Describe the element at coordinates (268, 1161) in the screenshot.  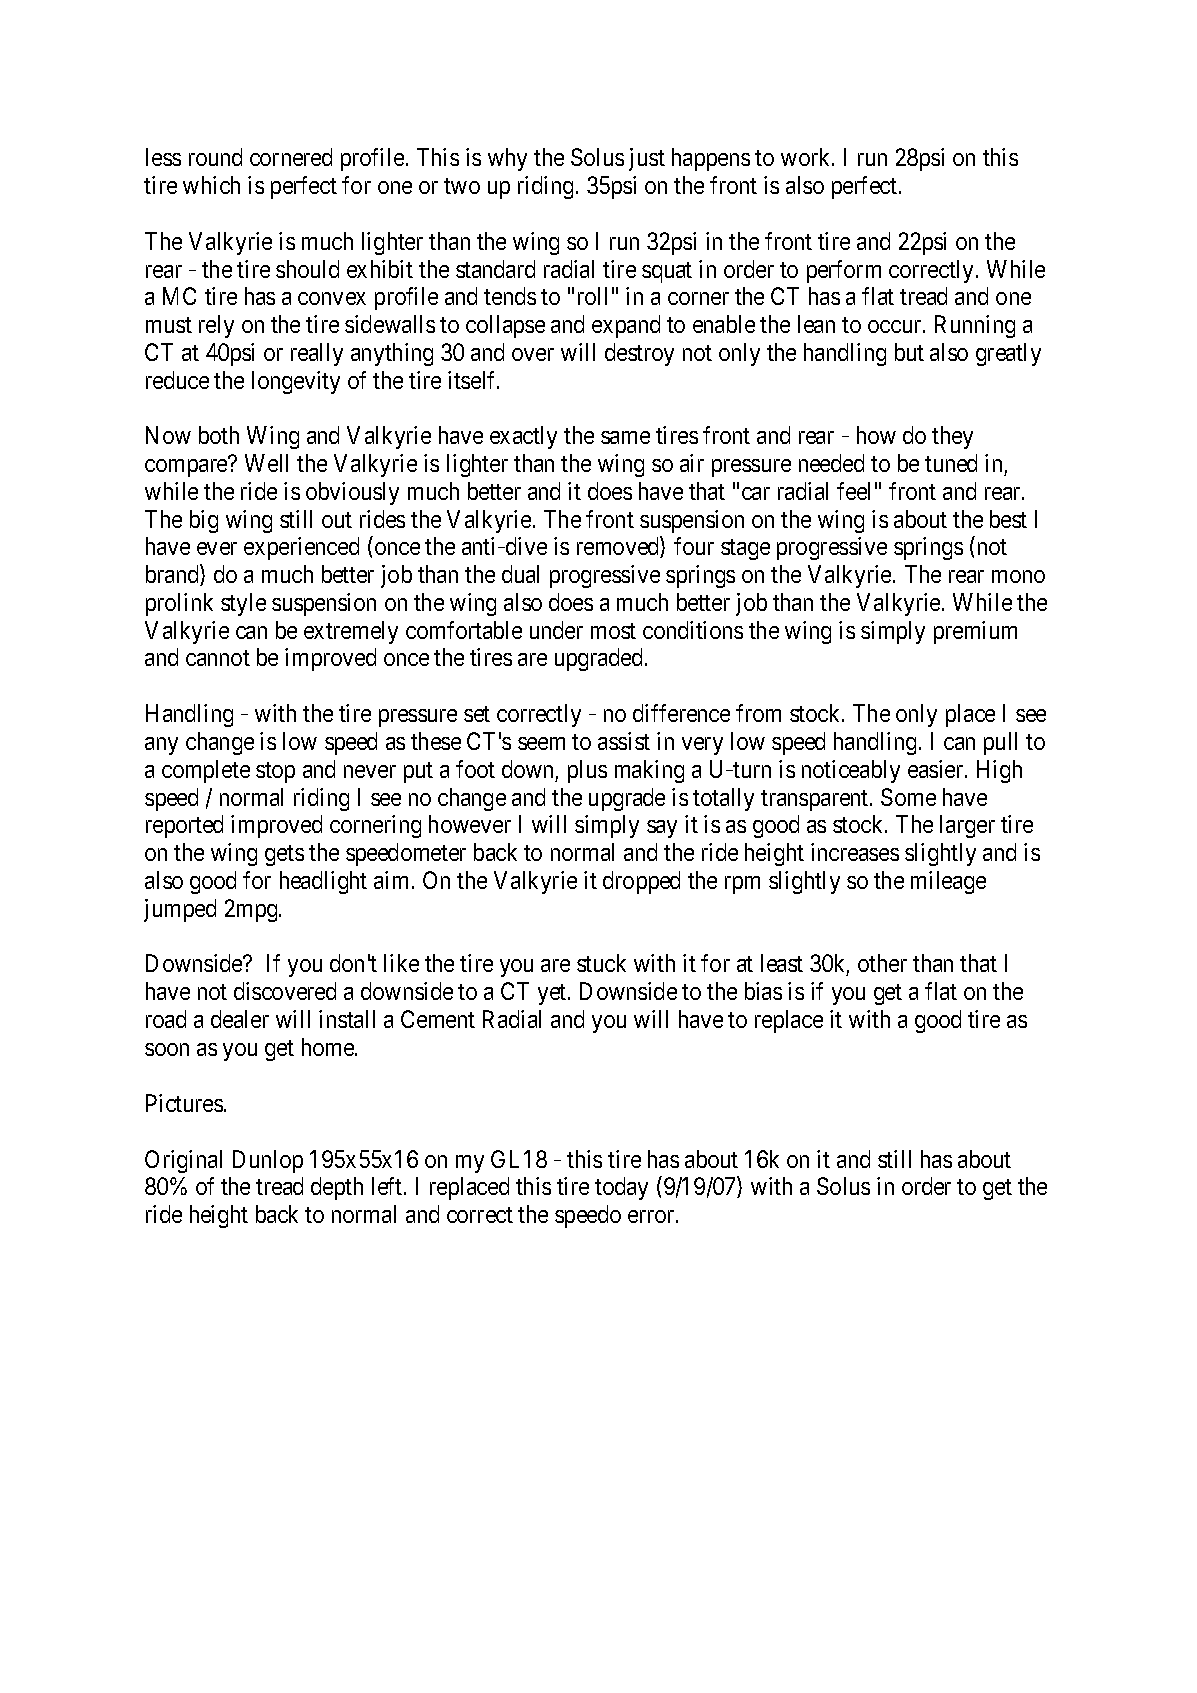
I see `Dunlop` at that location.
